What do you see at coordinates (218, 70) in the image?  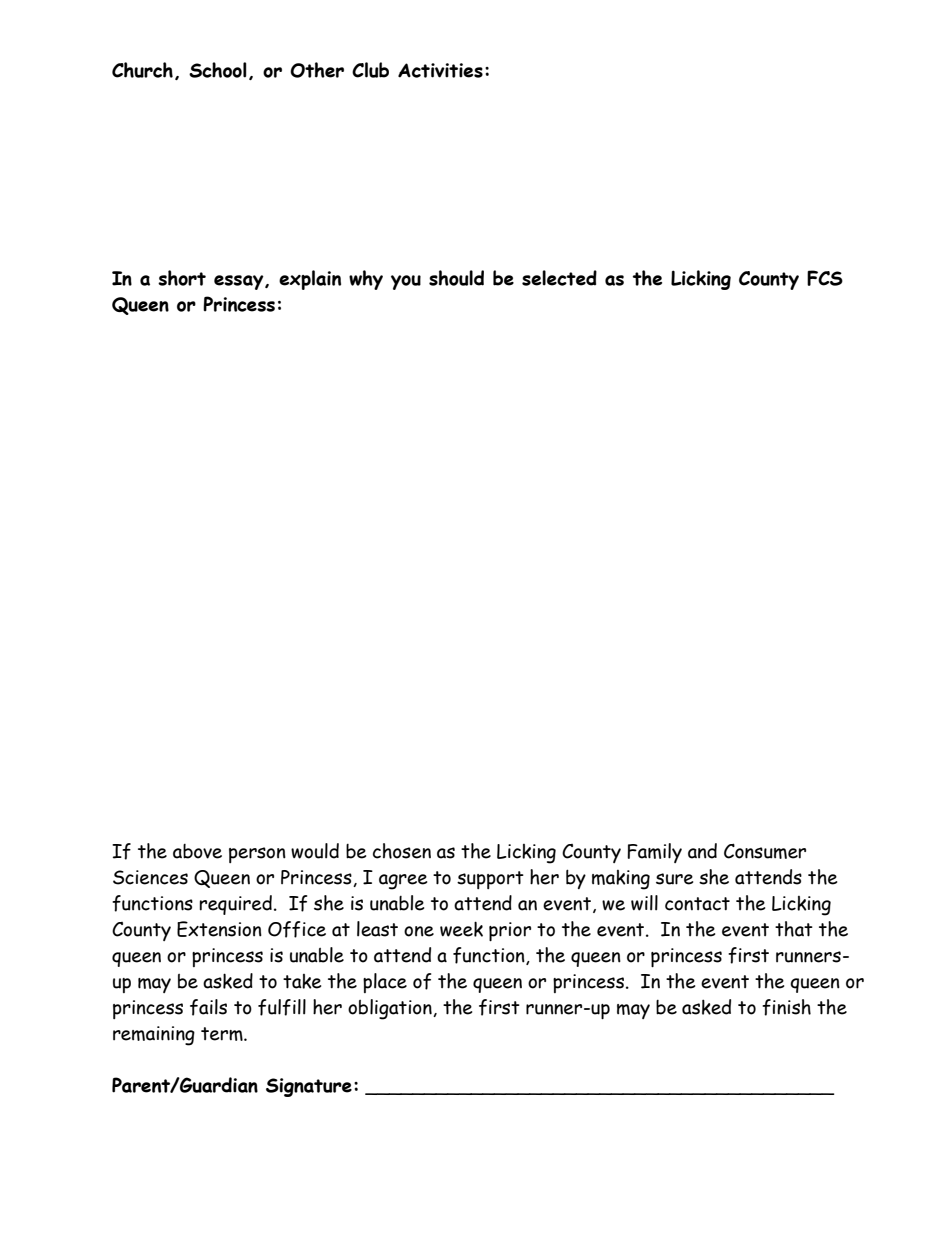 I see `School` at bounding box center [218, 70].
